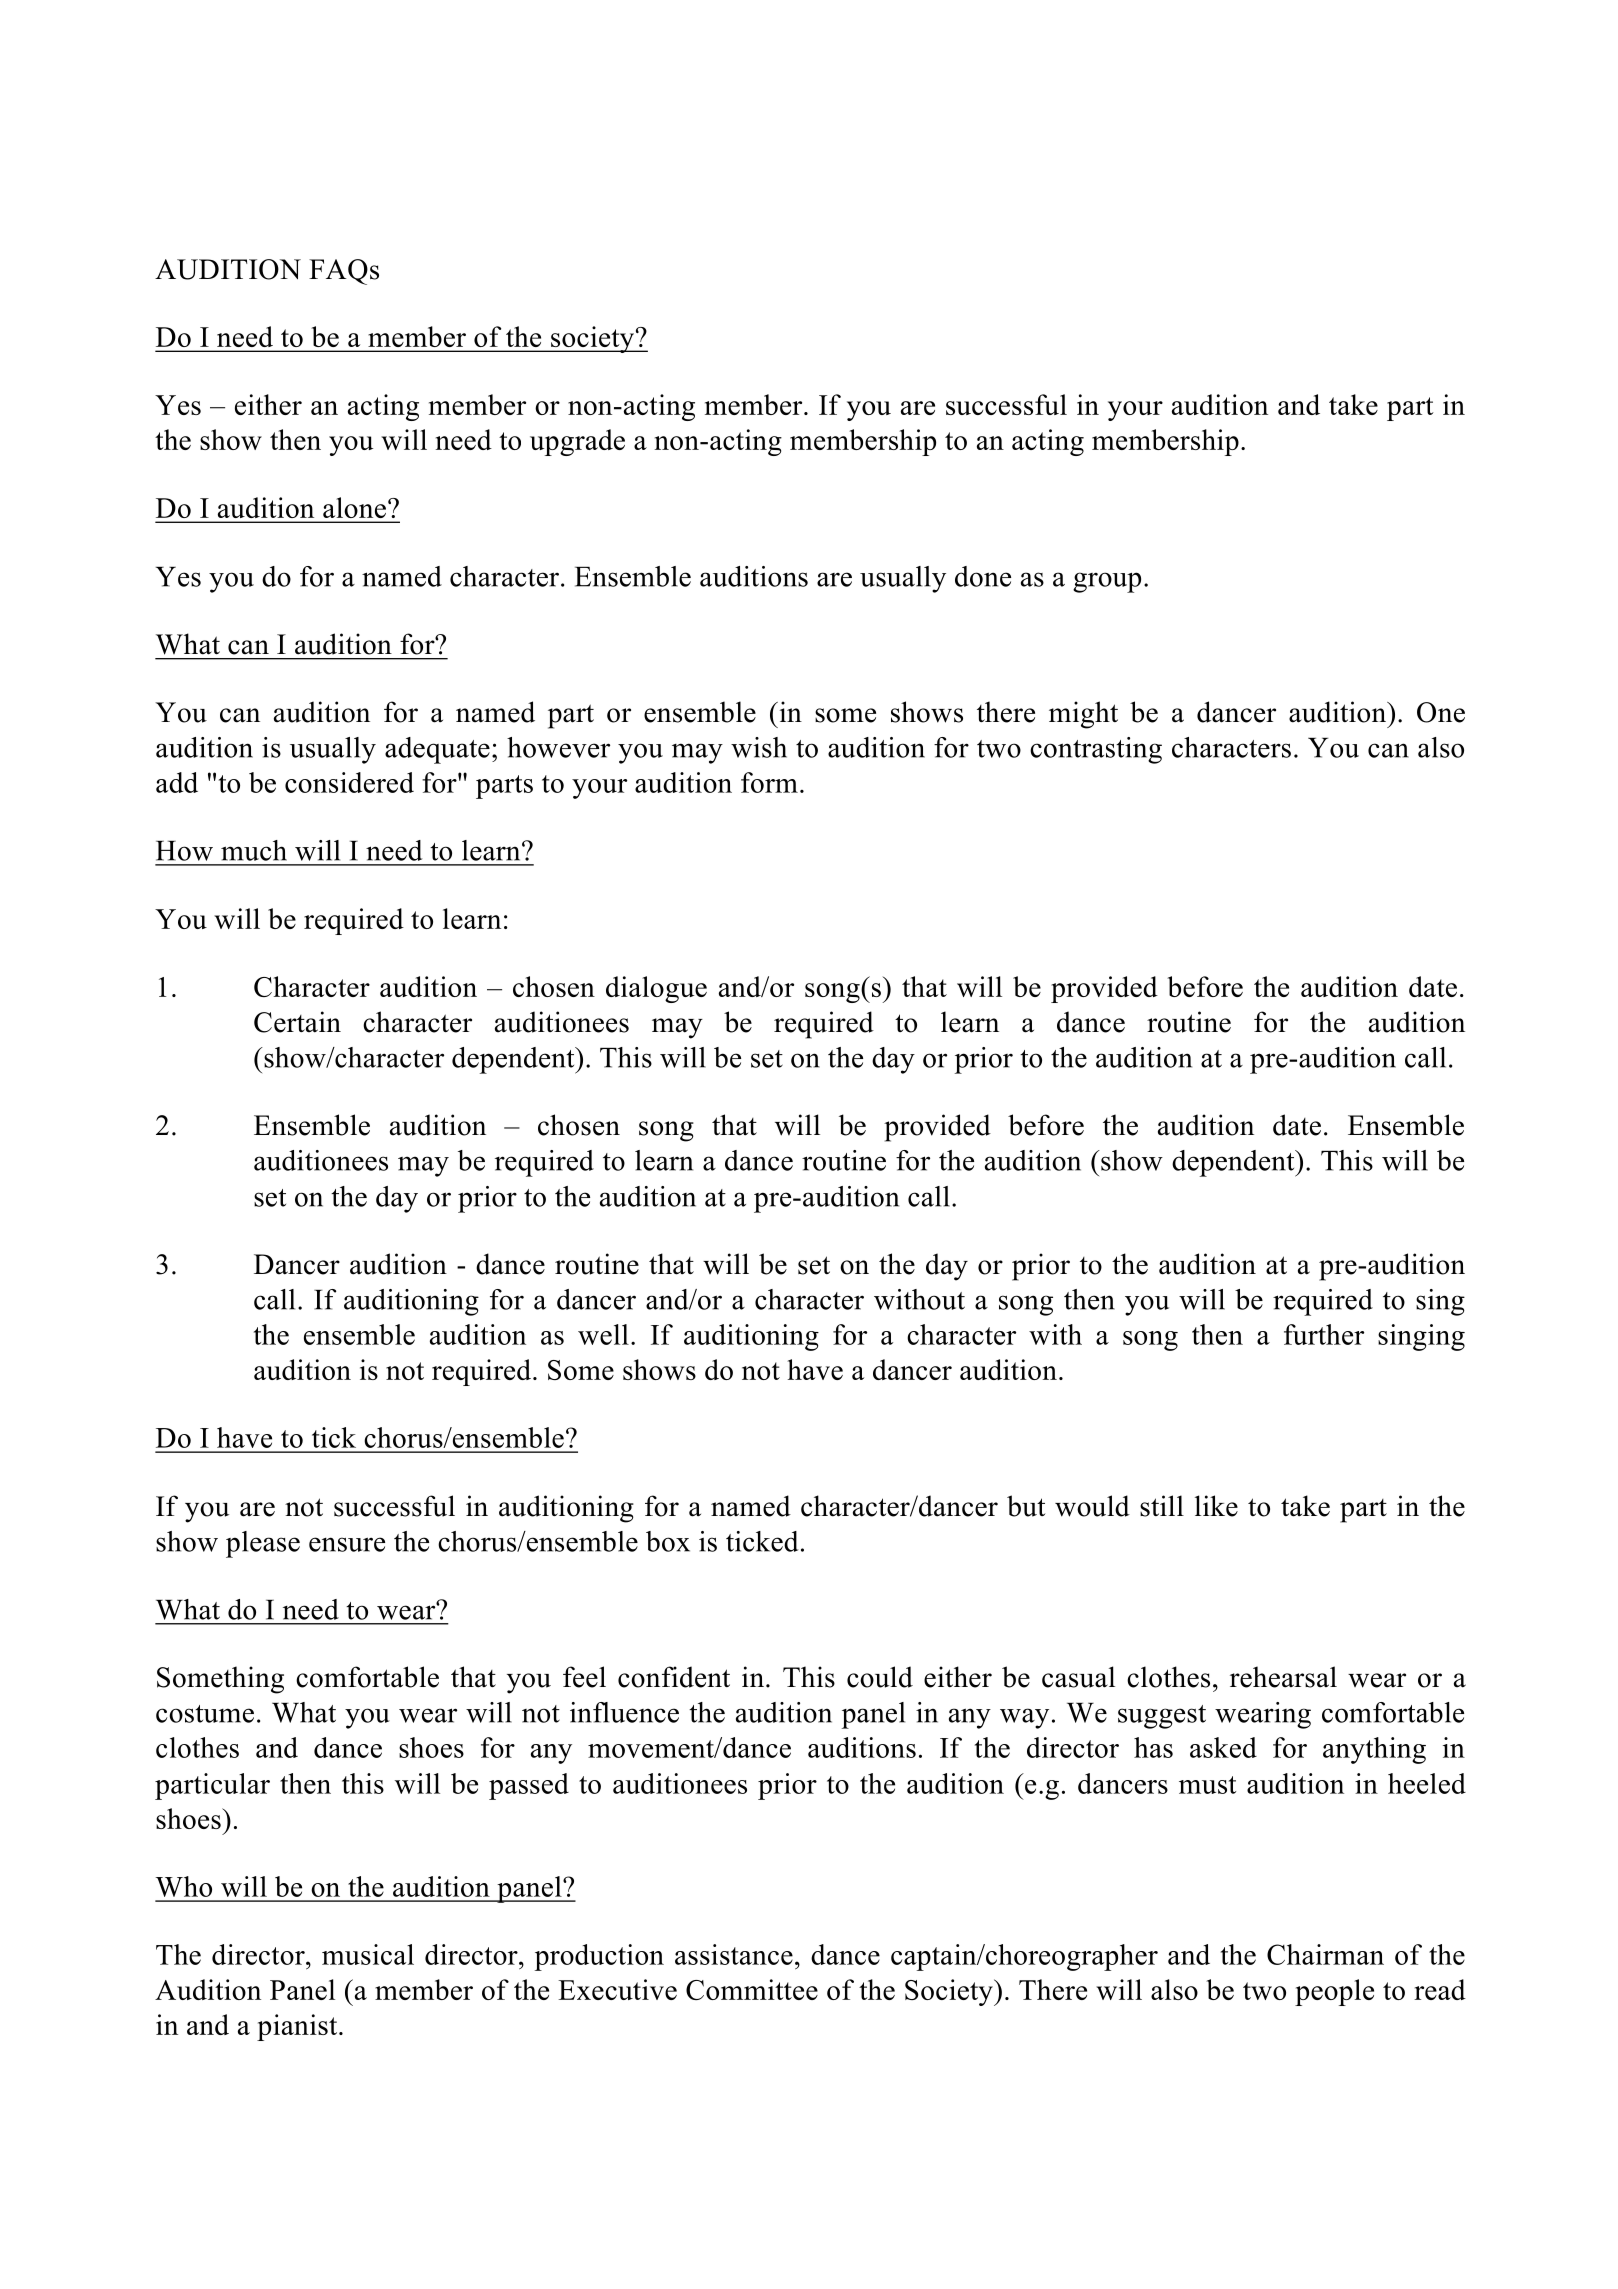 The image size is (1618, 2289). What do you see at coordinates (349, 782) in the page?
I see `considered` at bounding box center [349, 782].
